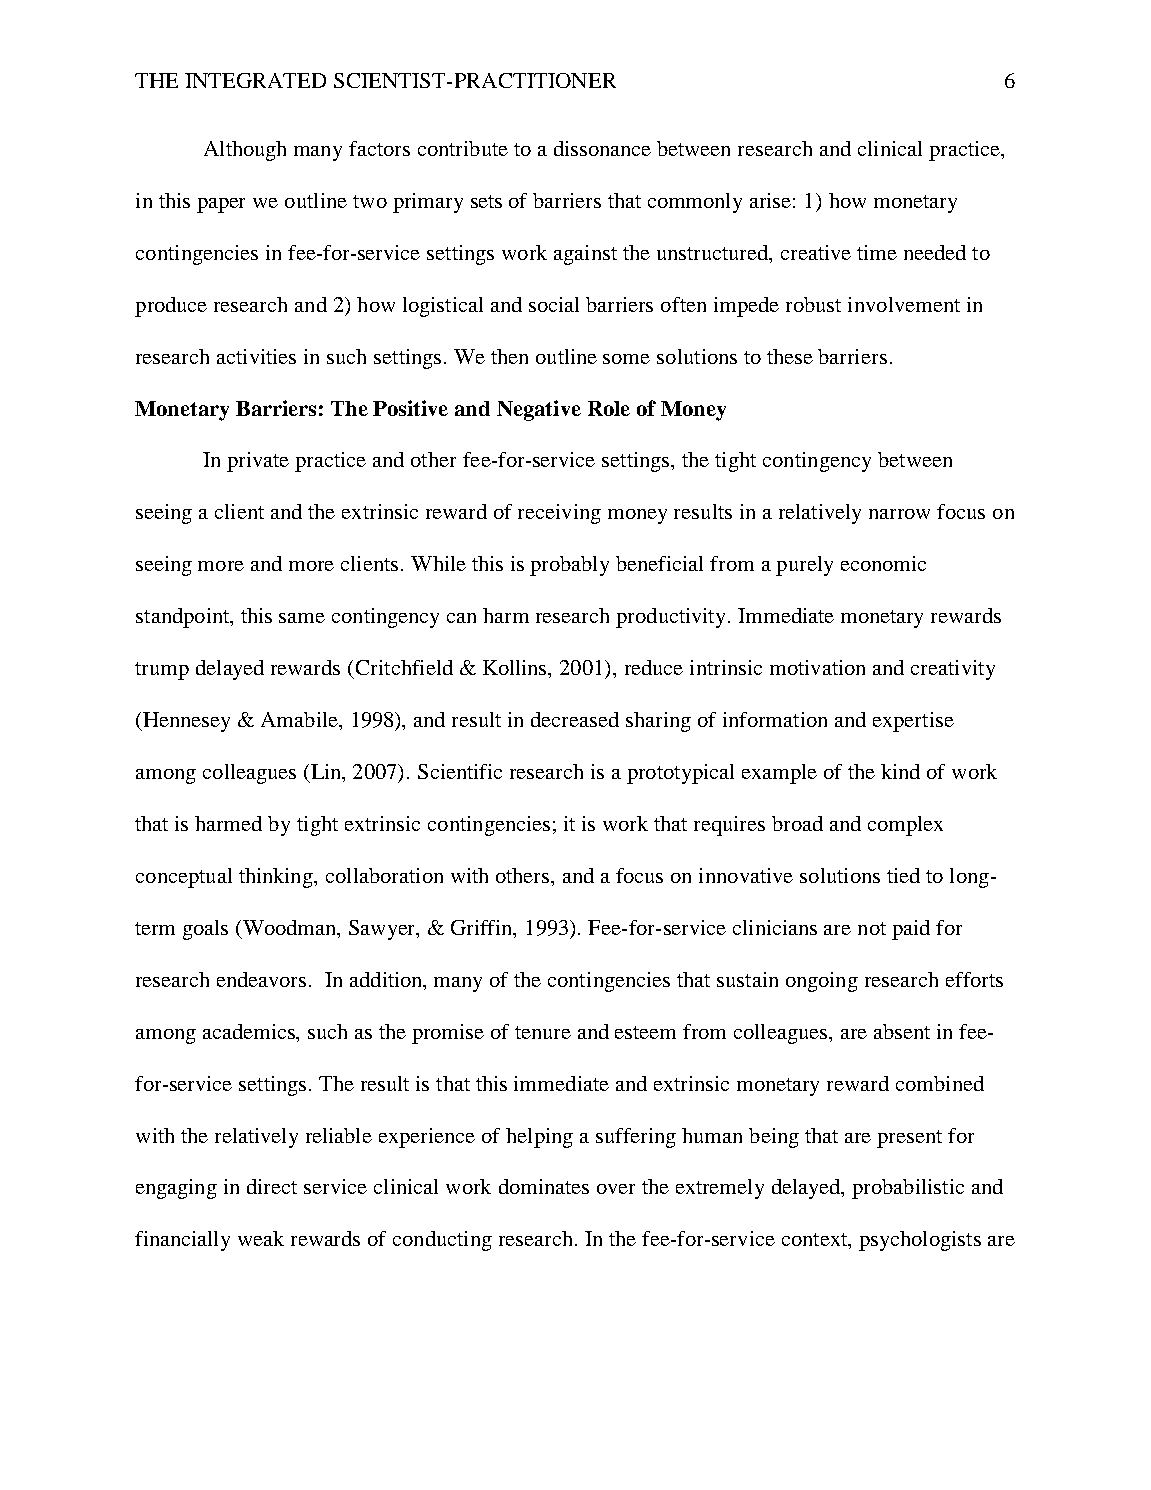 The image size is (1151, 1490). What do you see at coordinates (255, 80) in the image?
I see `INTEGRATED` at bounding box center [255, 80].
